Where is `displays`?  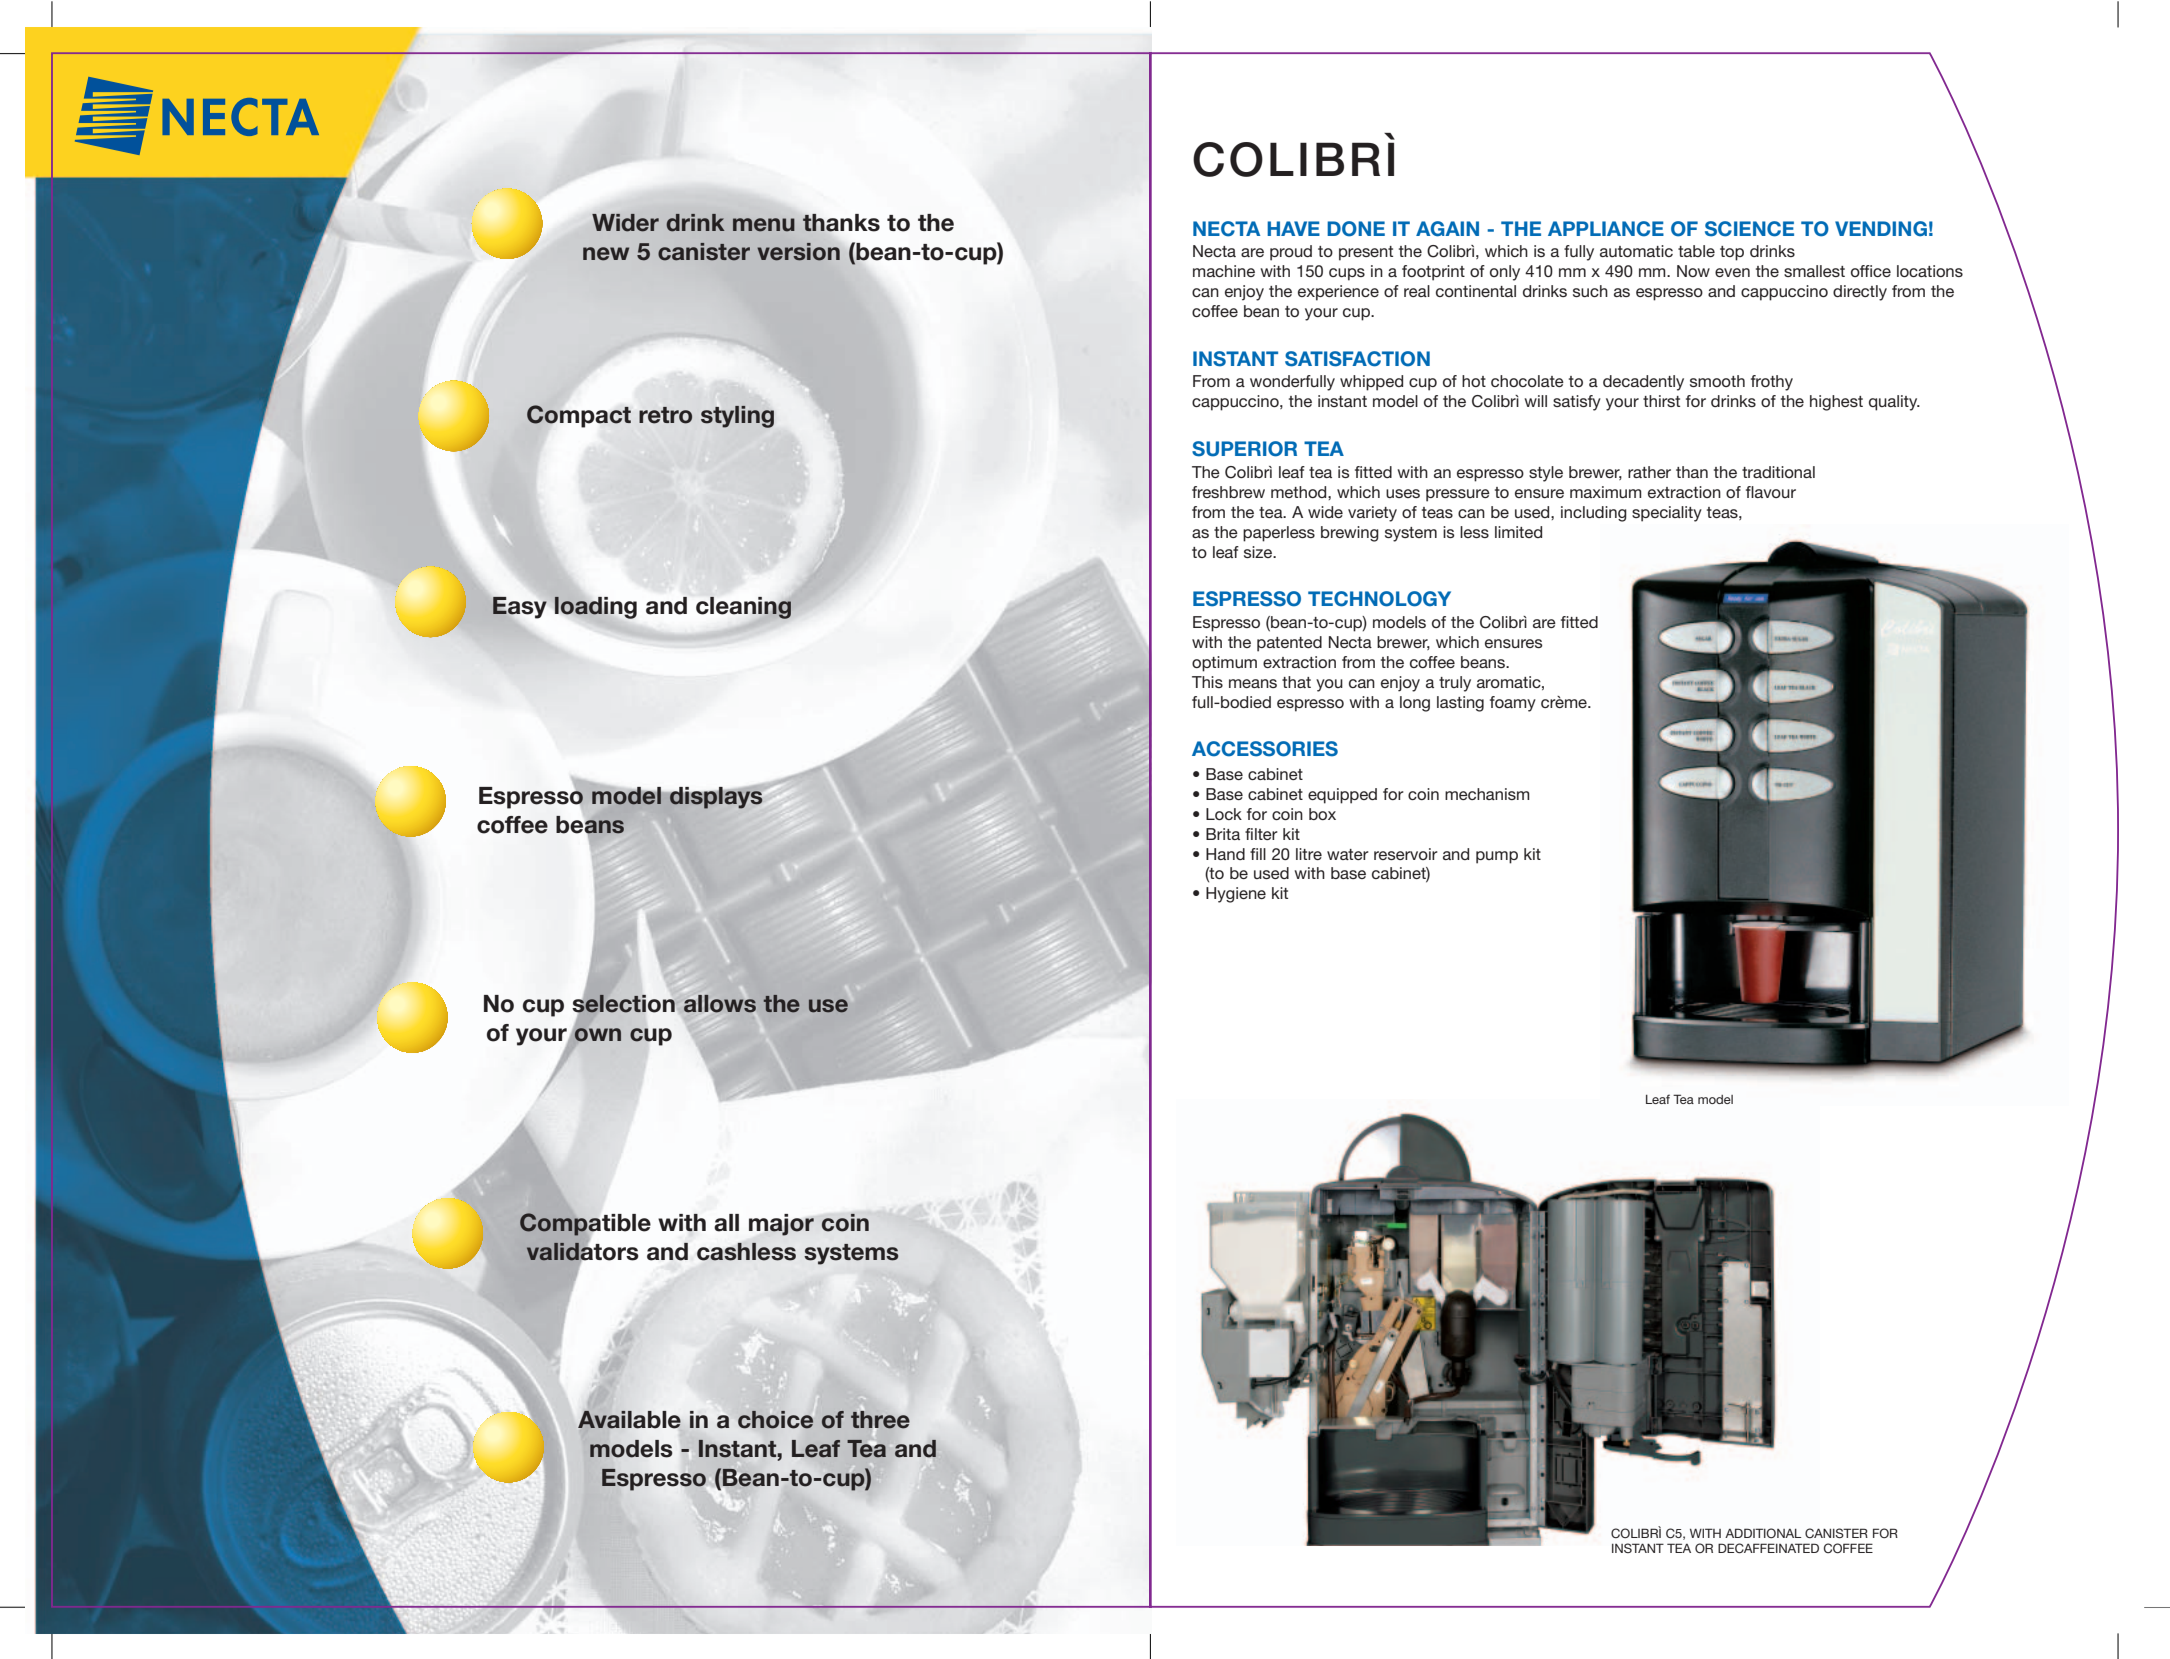
displays is located at coordinates (715, 798).
